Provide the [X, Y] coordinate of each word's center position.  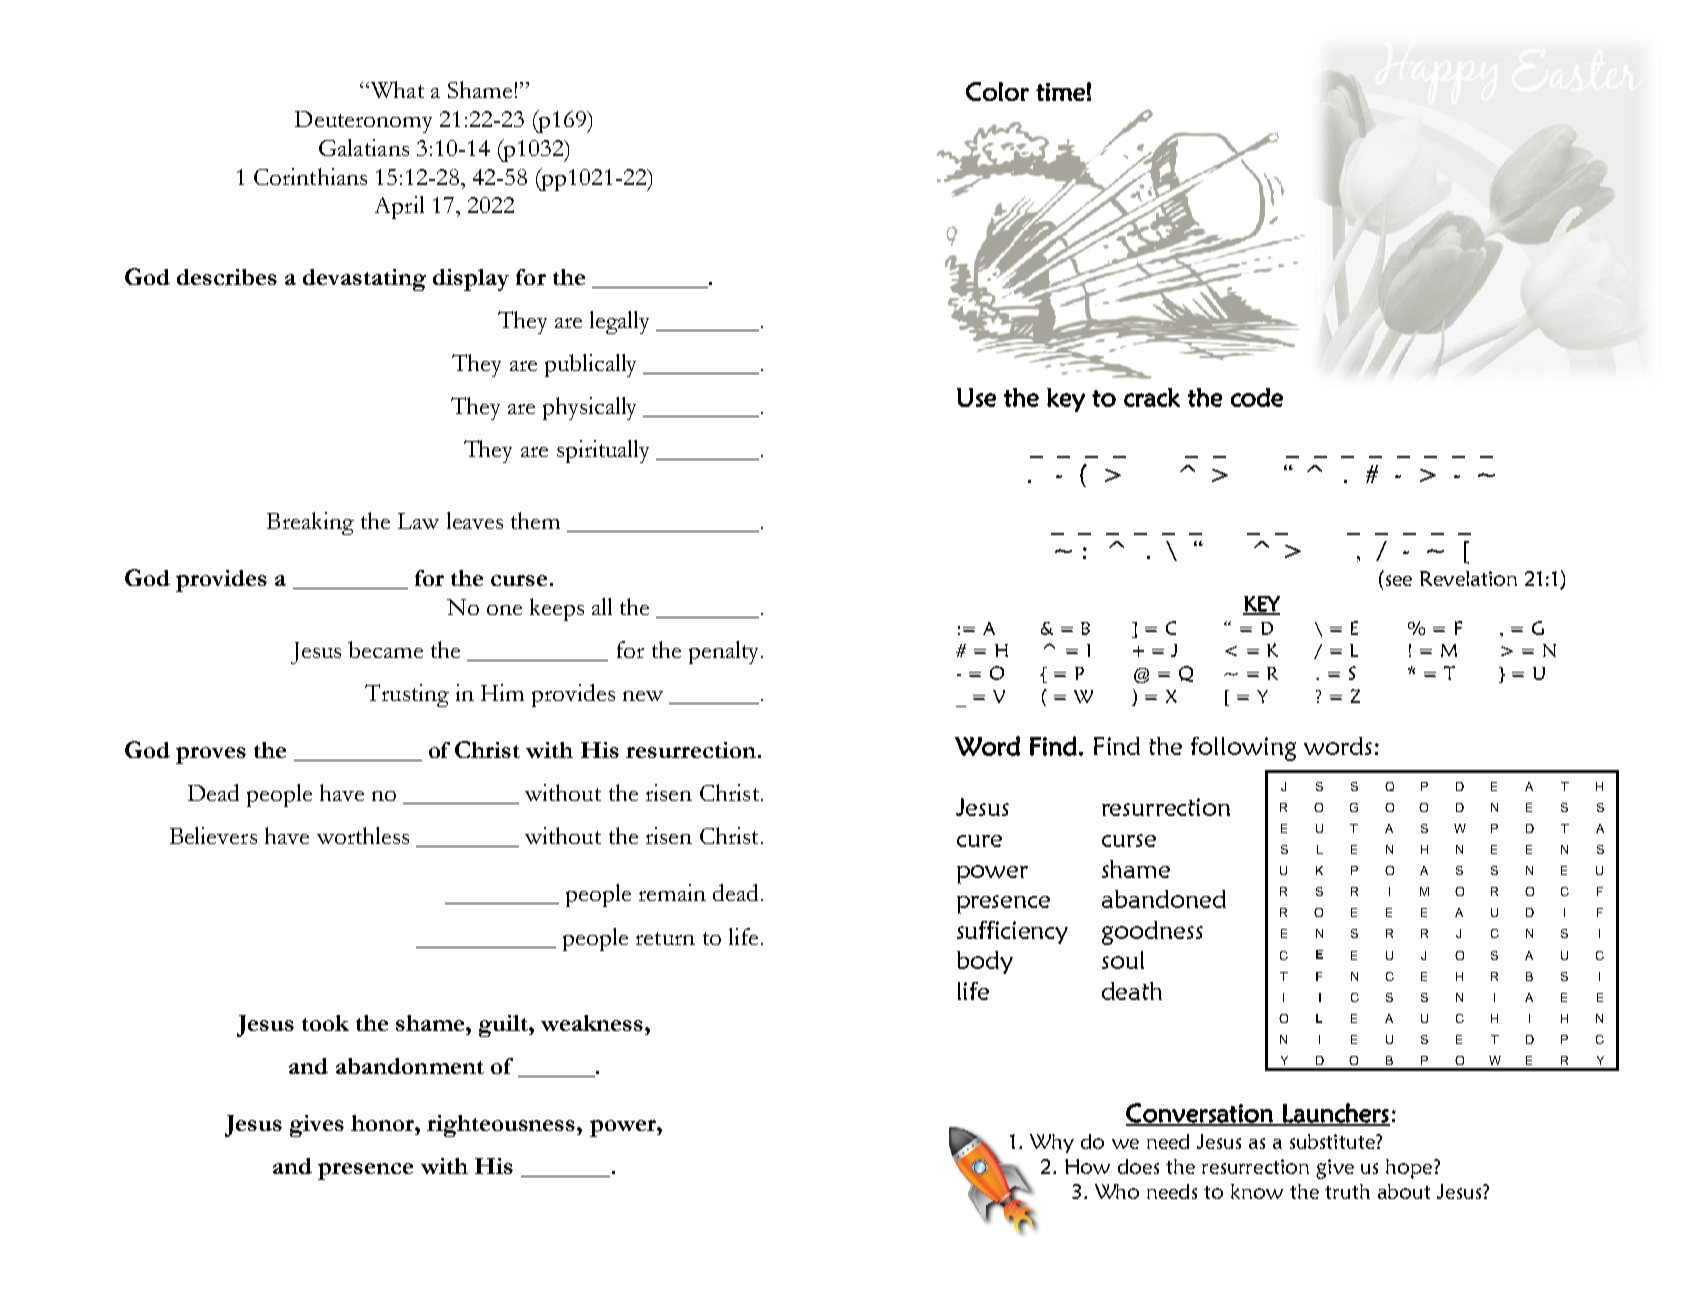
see [1399, 580]
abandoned [1164, 899]
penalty [725, 652]
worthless [363, 835]
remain [672, 892]
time [1060, 92]
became [385, 649]
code [1257, 397]
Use [976, 397]
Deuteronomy [363, 122]
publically [590, 365]
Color [997, 91]
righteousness [502, 1126]
